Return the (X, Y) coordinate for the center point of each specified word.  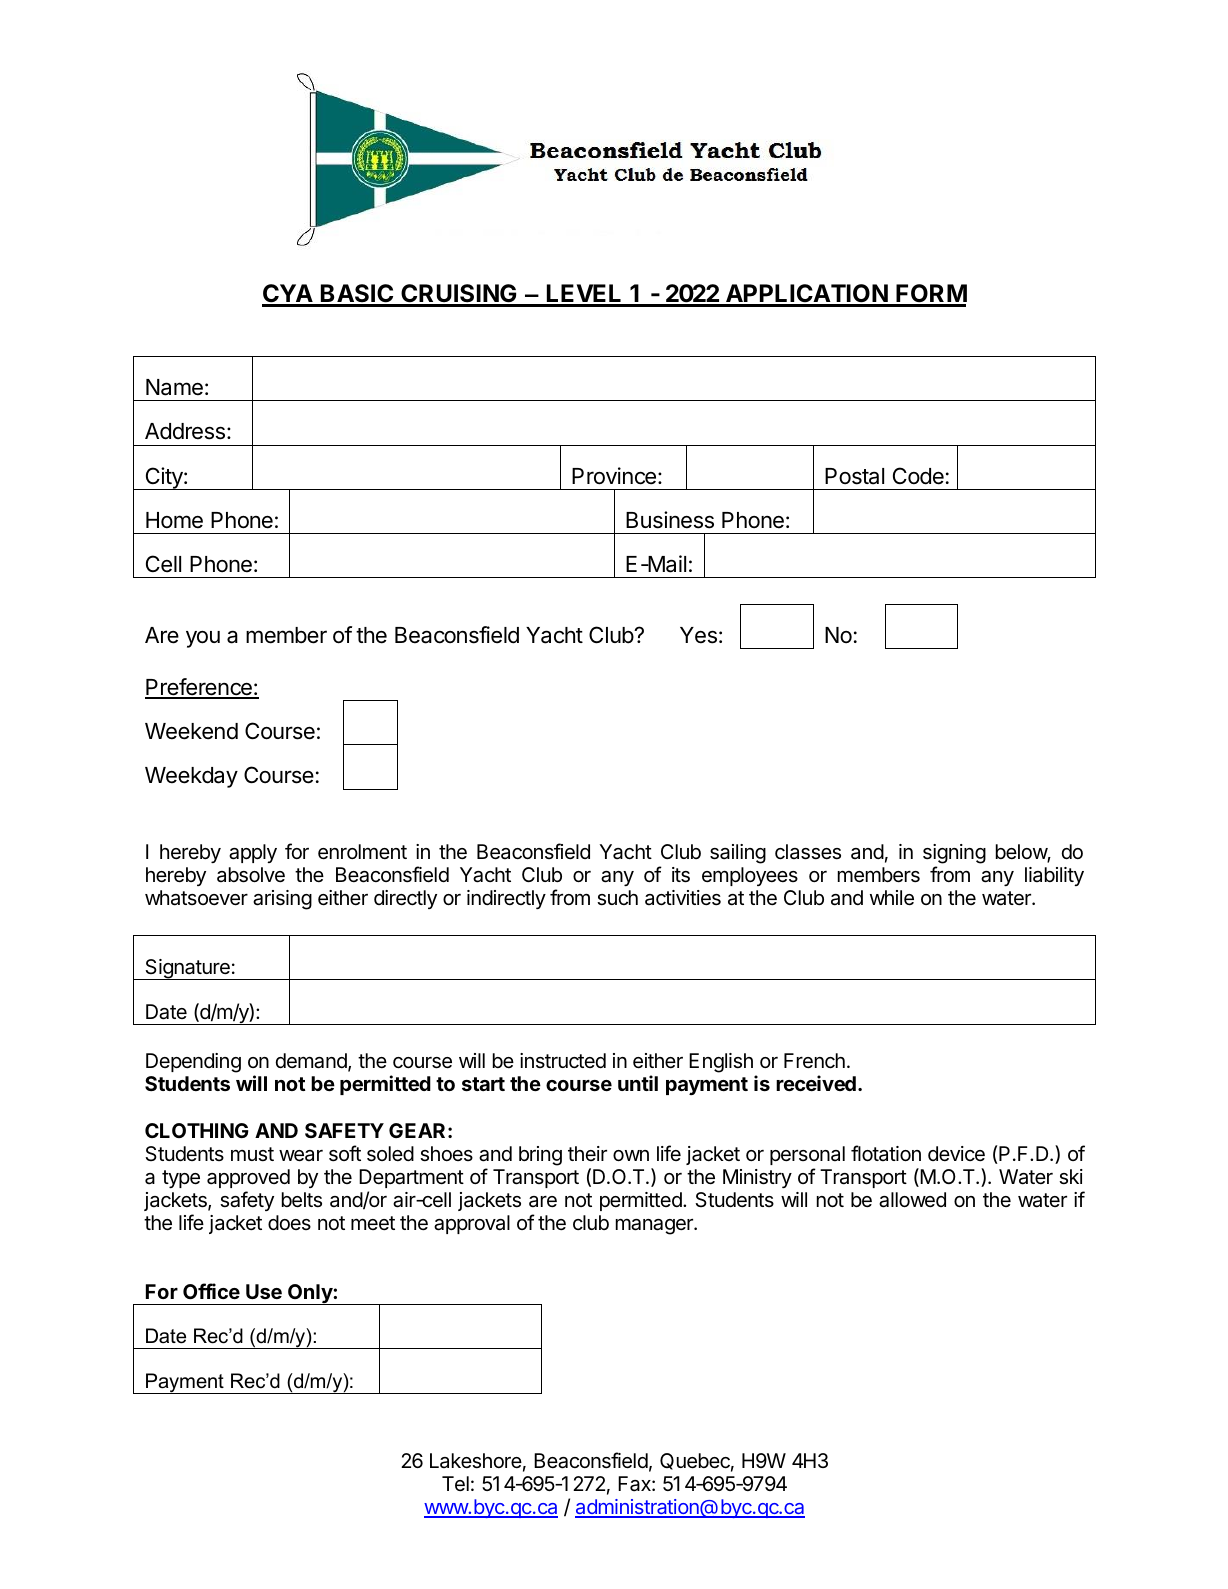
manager (655, 1226)
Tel (455, 1483)
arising (282, 900)
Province (614, 476)
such (617, 898)
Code (918, 476)
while (892, 898)
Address (185, 431)
